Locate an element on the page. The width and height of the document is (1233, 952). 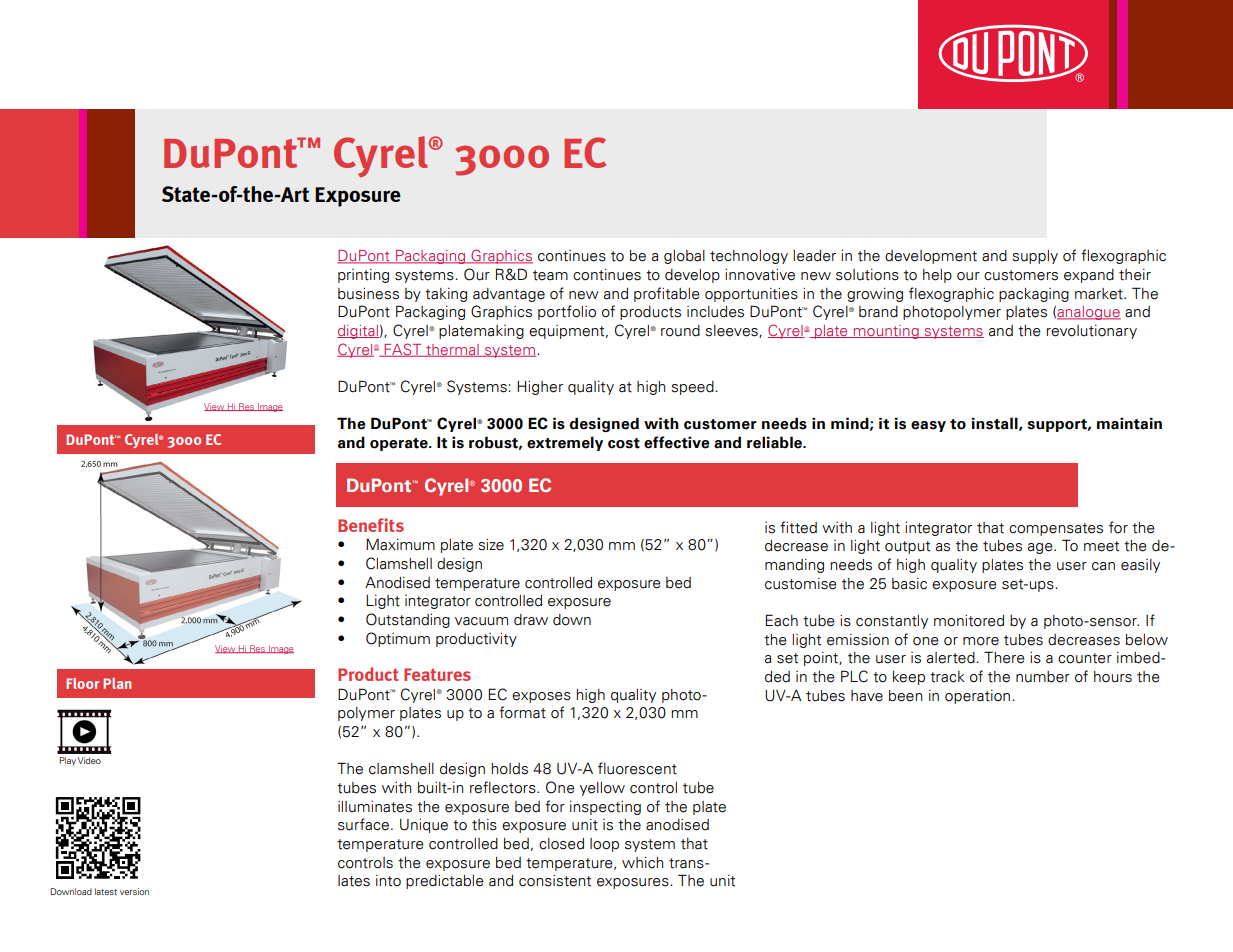
can is located at coordinates (1103, 566).
